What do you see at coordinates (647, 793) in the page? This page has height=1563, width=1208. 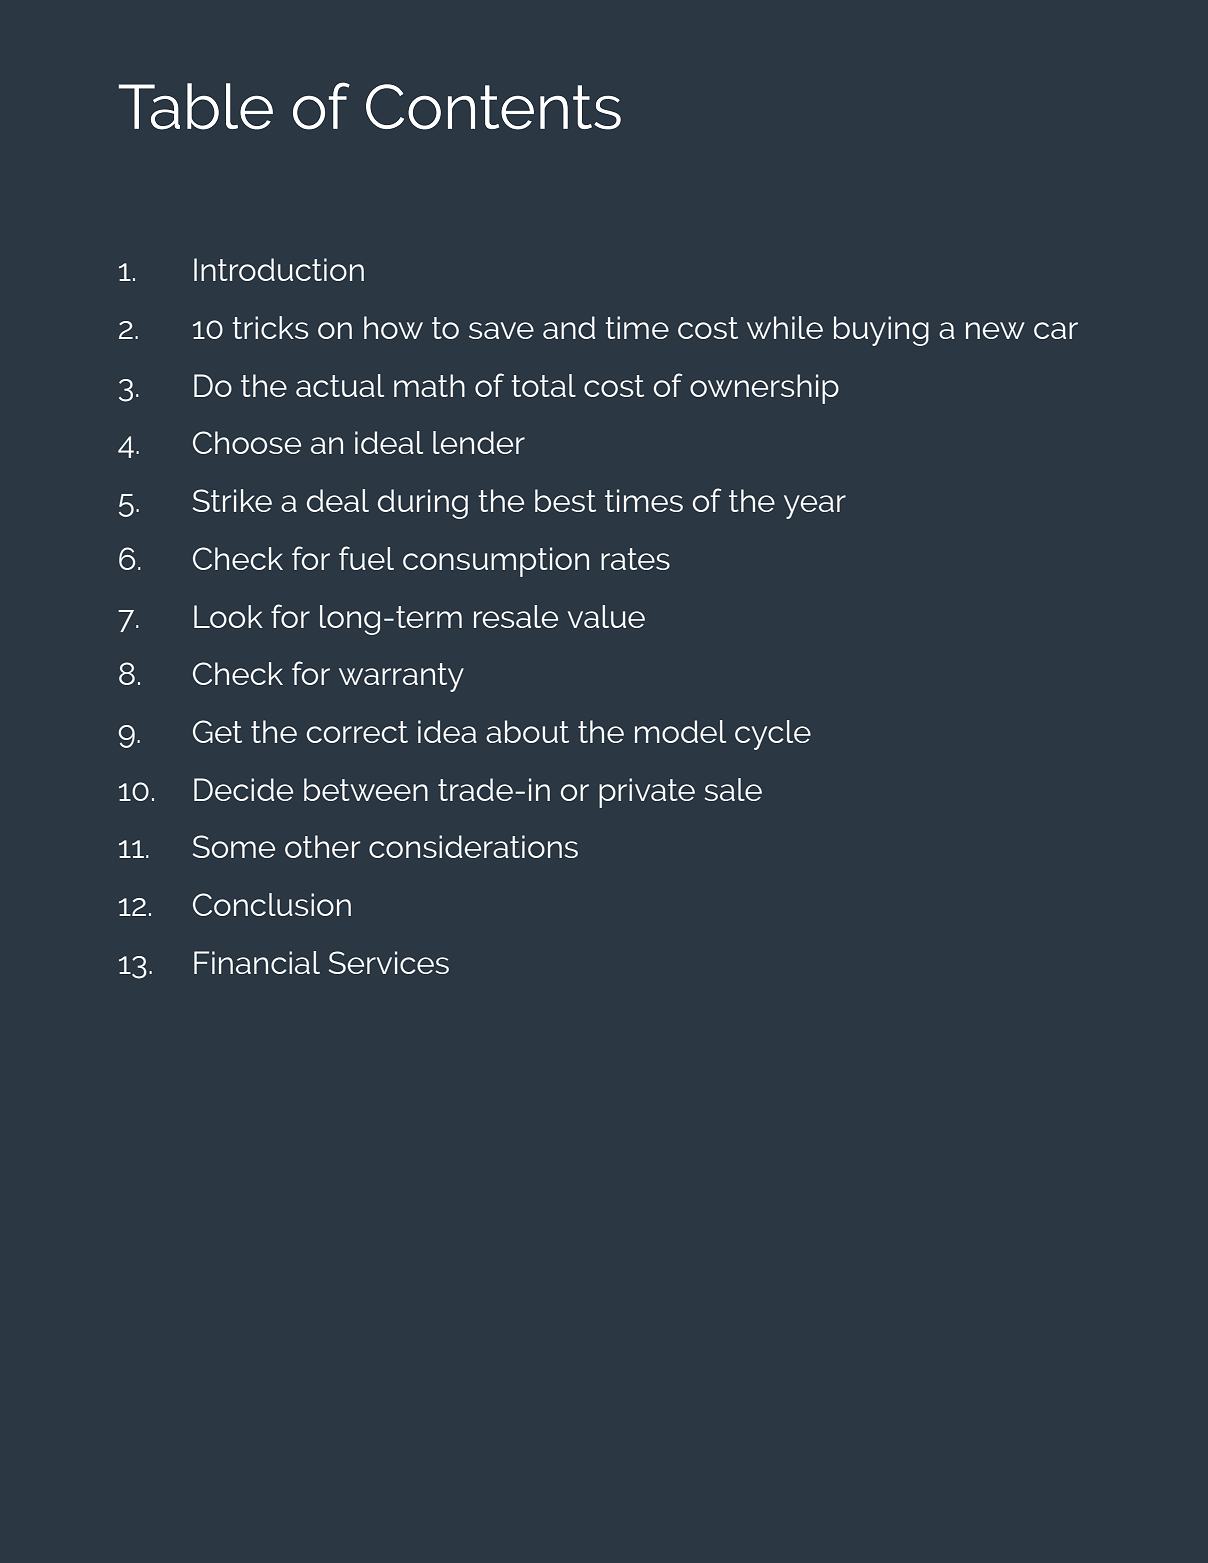 I see `private` at bounding box center [647, 793].
